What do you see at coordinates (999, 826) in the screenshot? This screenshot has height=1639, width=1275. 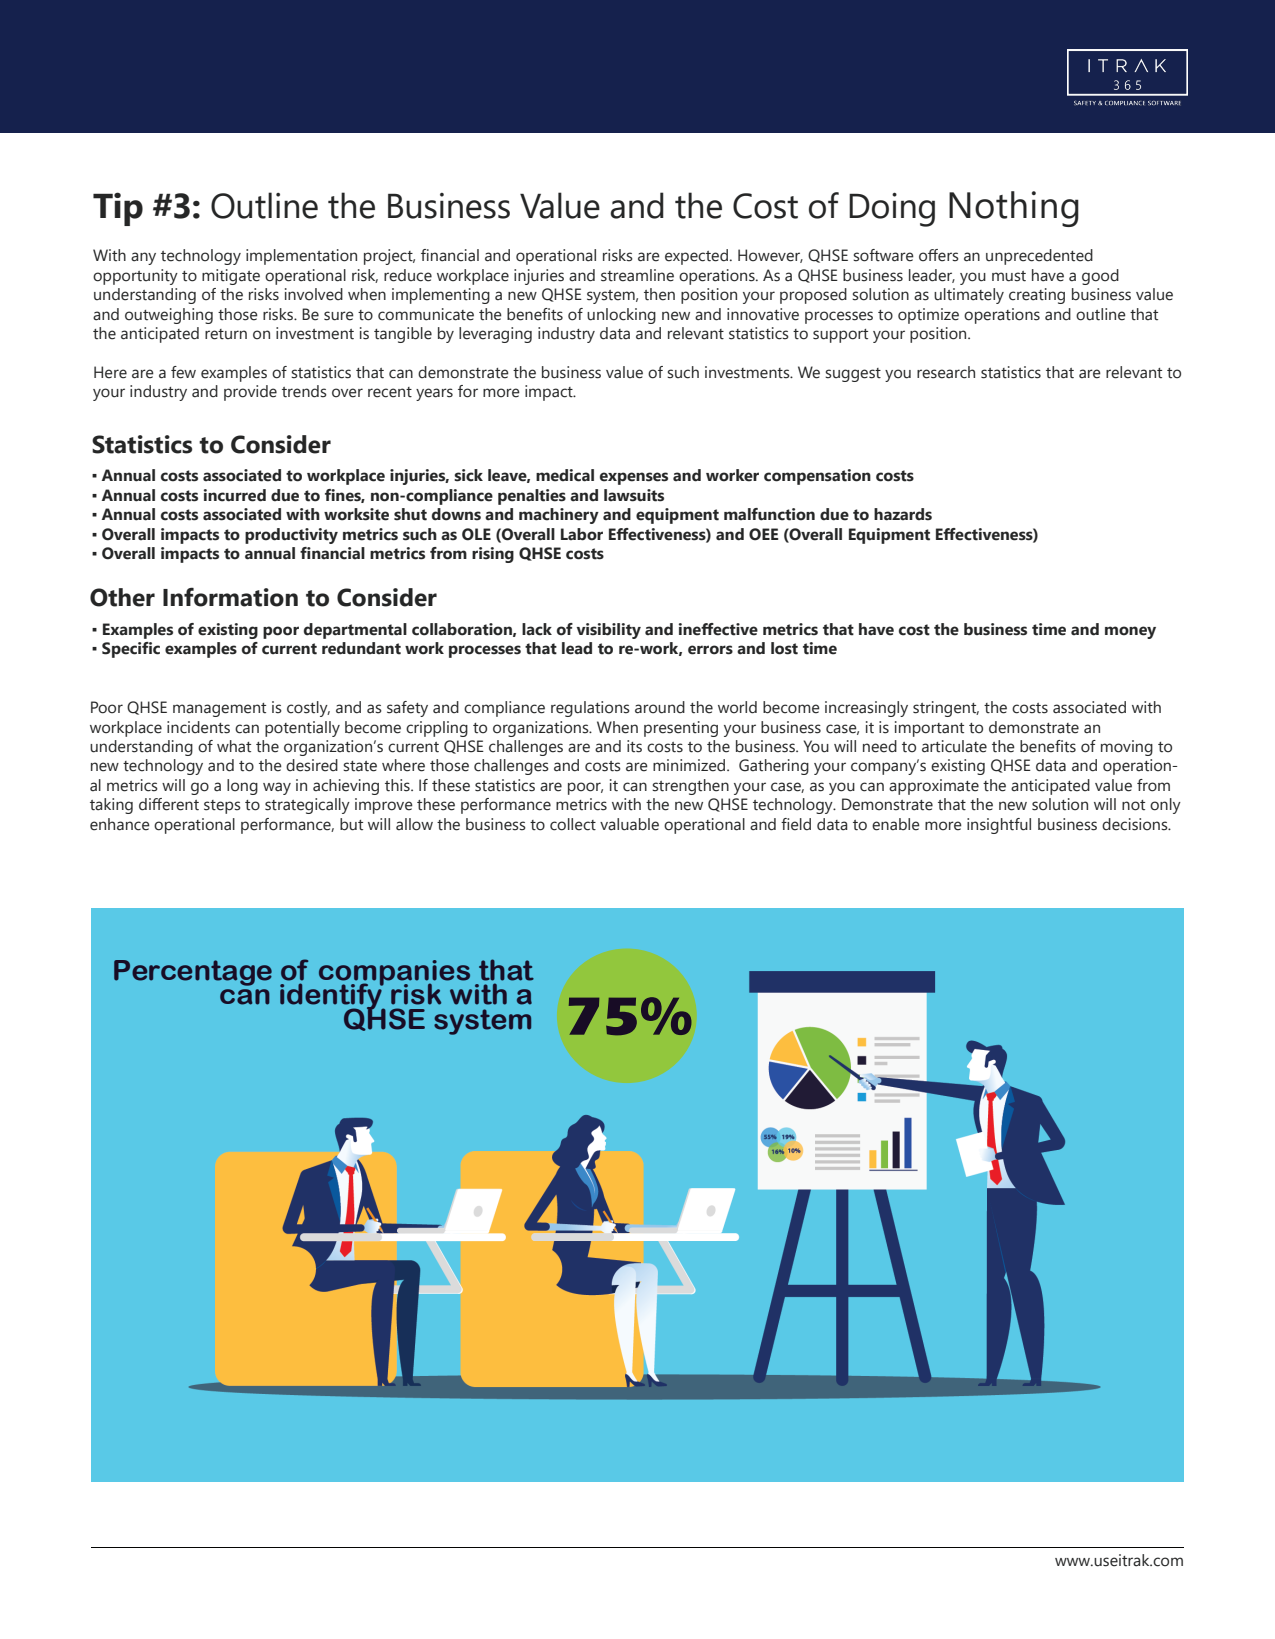 I see `insightful` at bounding box center [999, 826].
